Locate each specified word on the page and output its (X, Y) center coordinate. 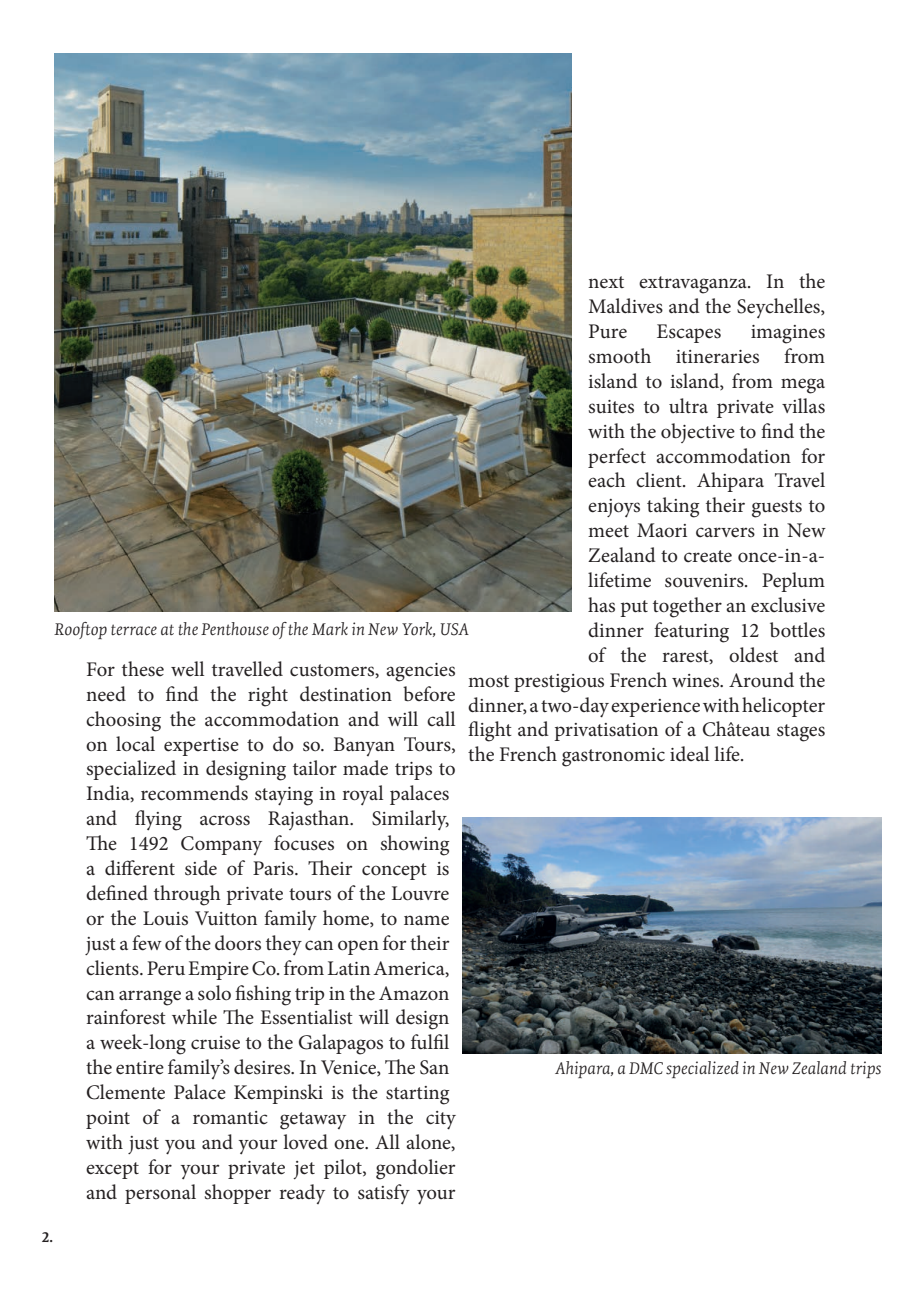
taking (673, 507)
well (187, 668)
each (606, 480)
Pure (608, 331)
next (606, 282)
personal (160, 1194)
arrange (150, 998)
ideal (689, 753)
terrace (134, 630)
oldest (753, 655)
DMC (646, 1068)
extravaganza (694, 285)
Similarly (410, 820)
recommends (194, 793)
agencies (420, 672)
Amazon (414, 993)
